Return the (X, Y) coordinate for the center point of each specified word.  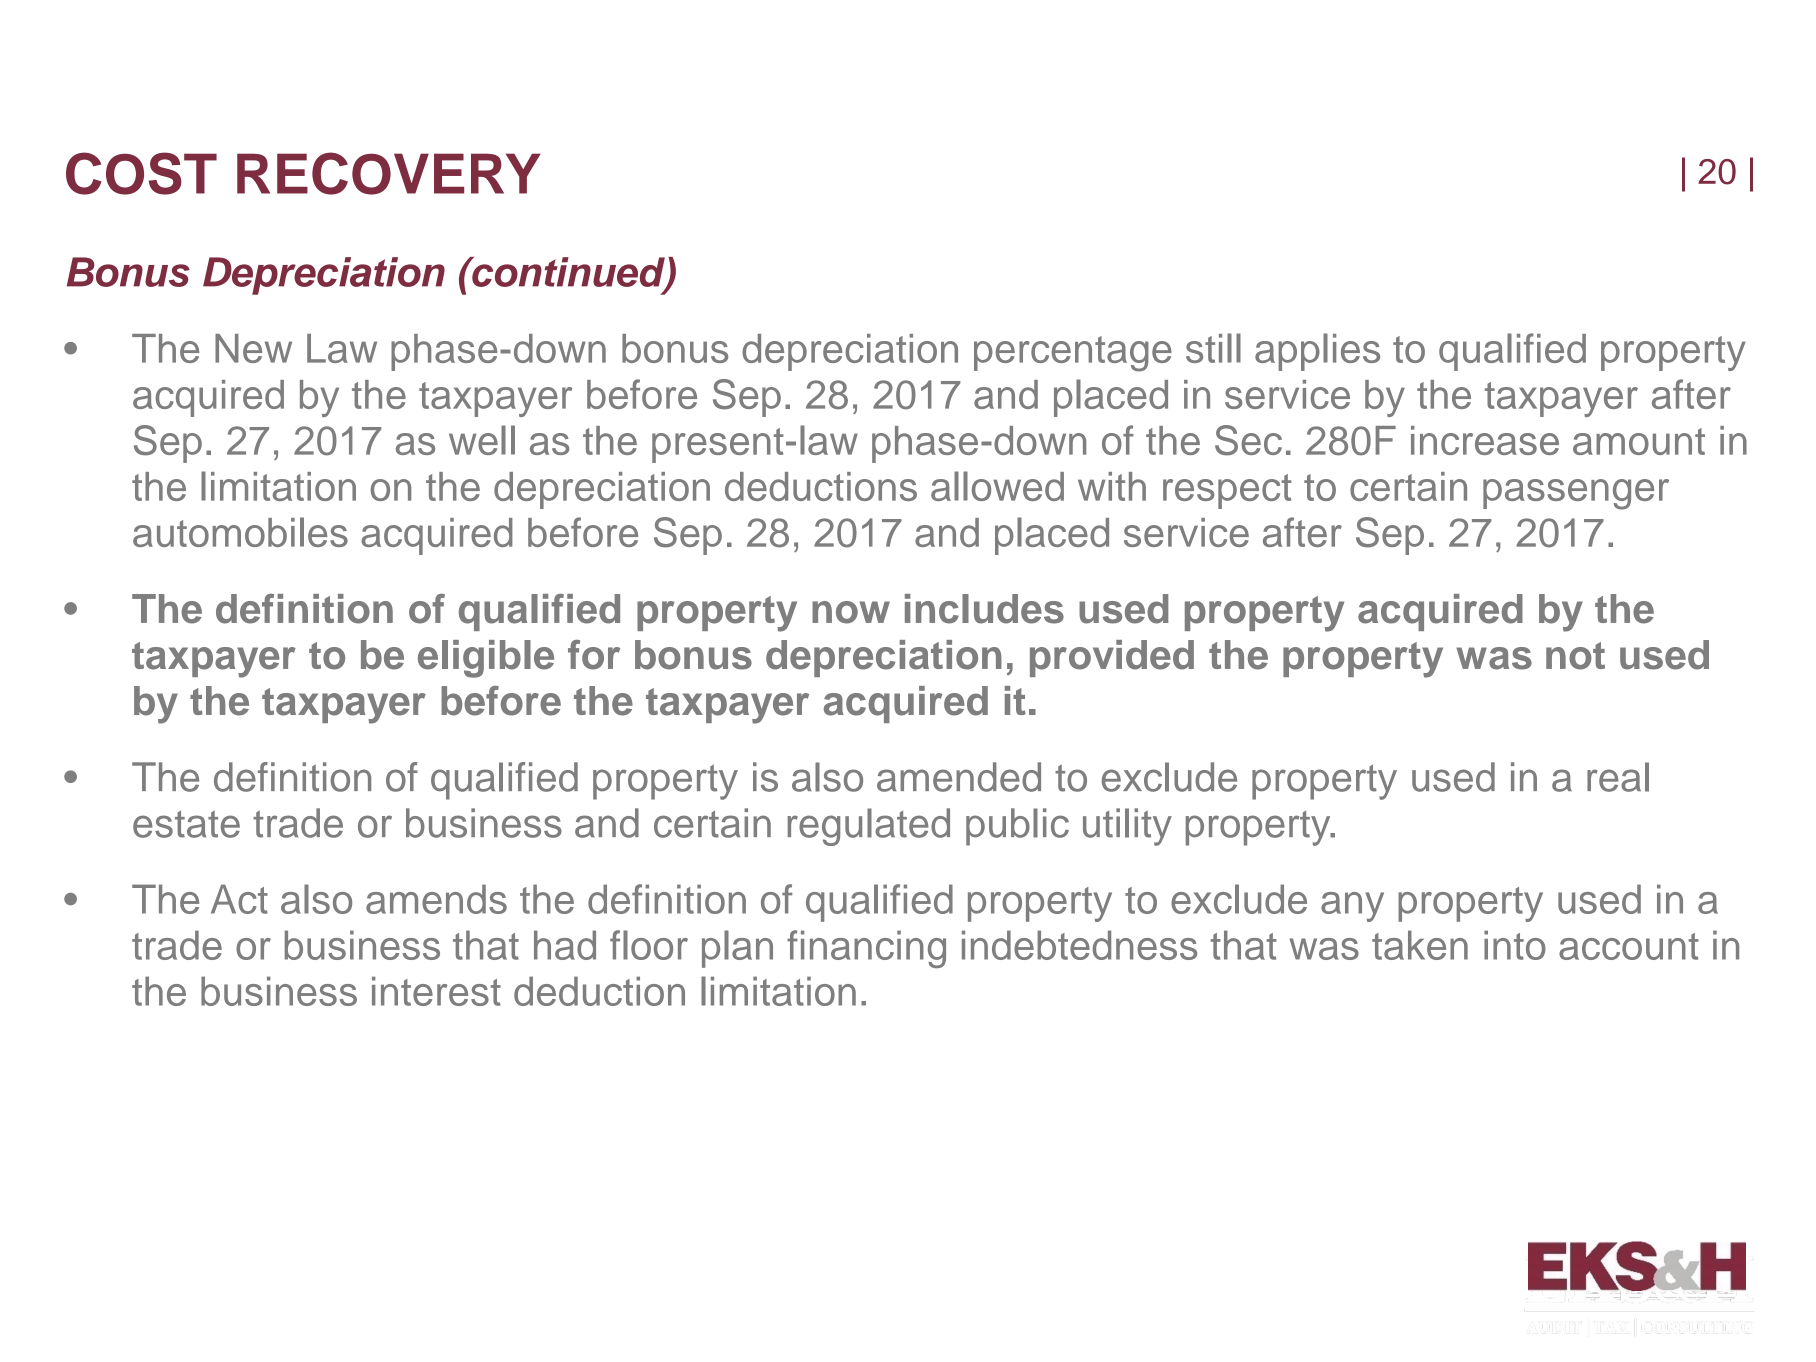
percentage (1073, 354)
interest (436, 991)
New (253, 348)
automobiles (240, 532)
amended (959, 777)
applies (1317, 352)
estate (186, 824)
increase (1485, 440)
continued (568, 273)
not (1575, 656)
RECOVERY (389, 173)
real (1618, 777)
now (851, 612)
